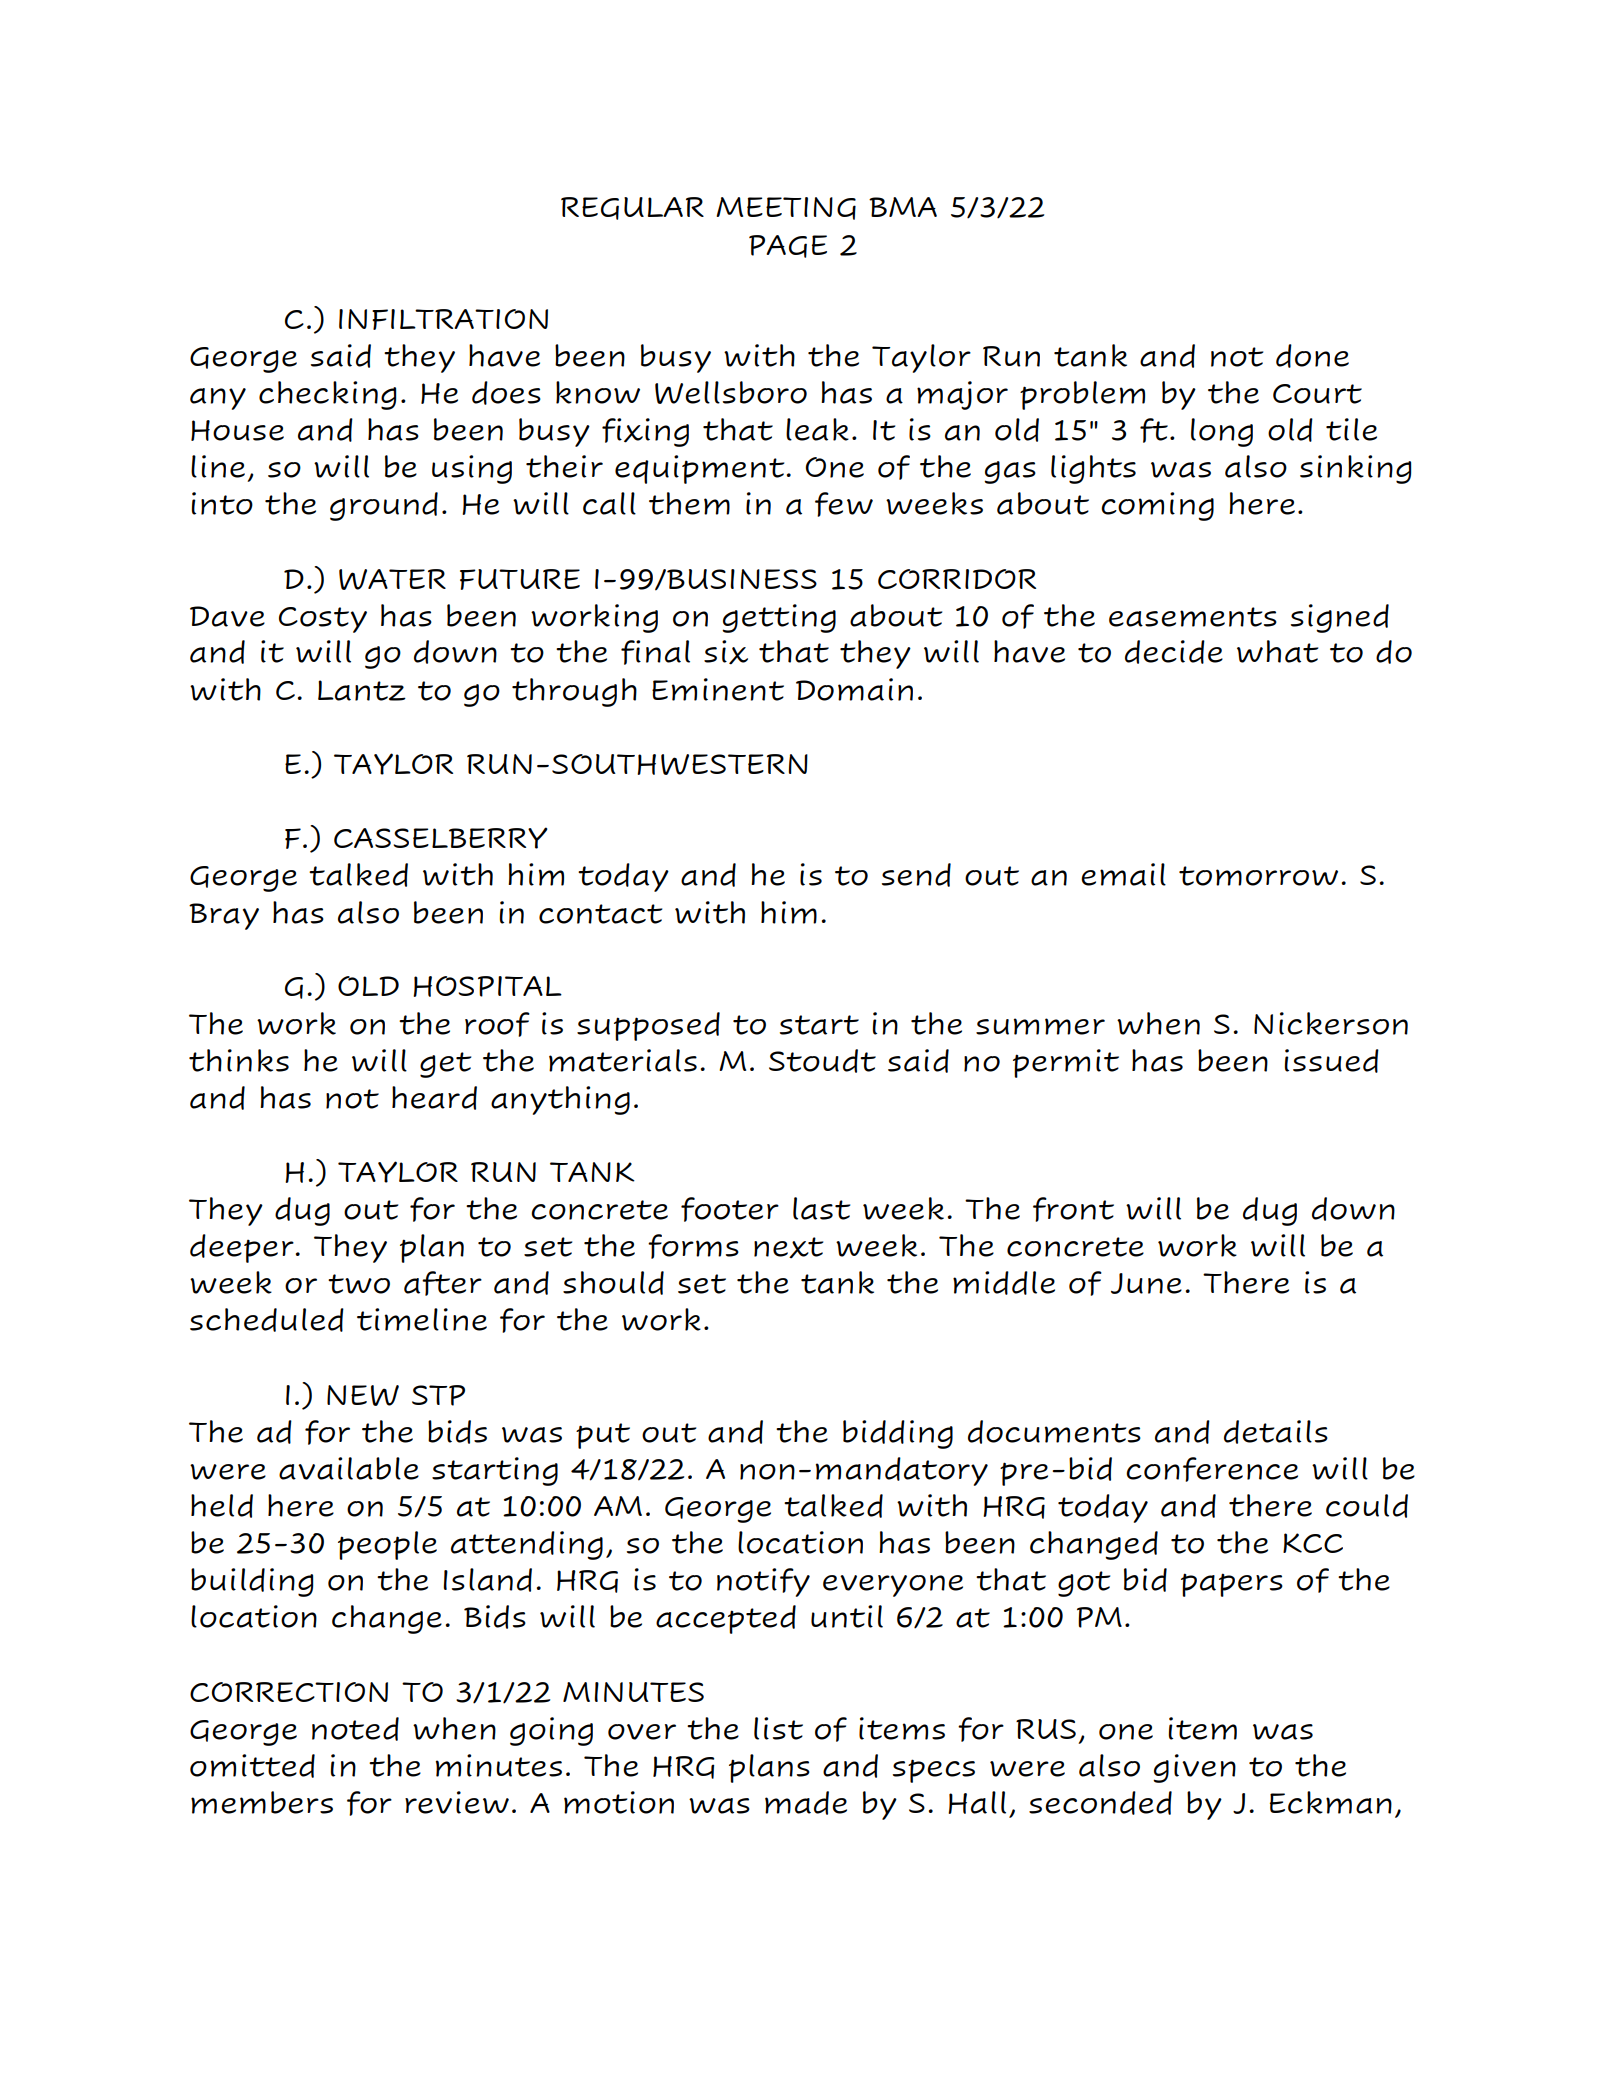 The height and width of the screenshot is (2077, 1605). Describe the element at coordinates (778, 1728) in the screenshot. I see `list` at that location.
